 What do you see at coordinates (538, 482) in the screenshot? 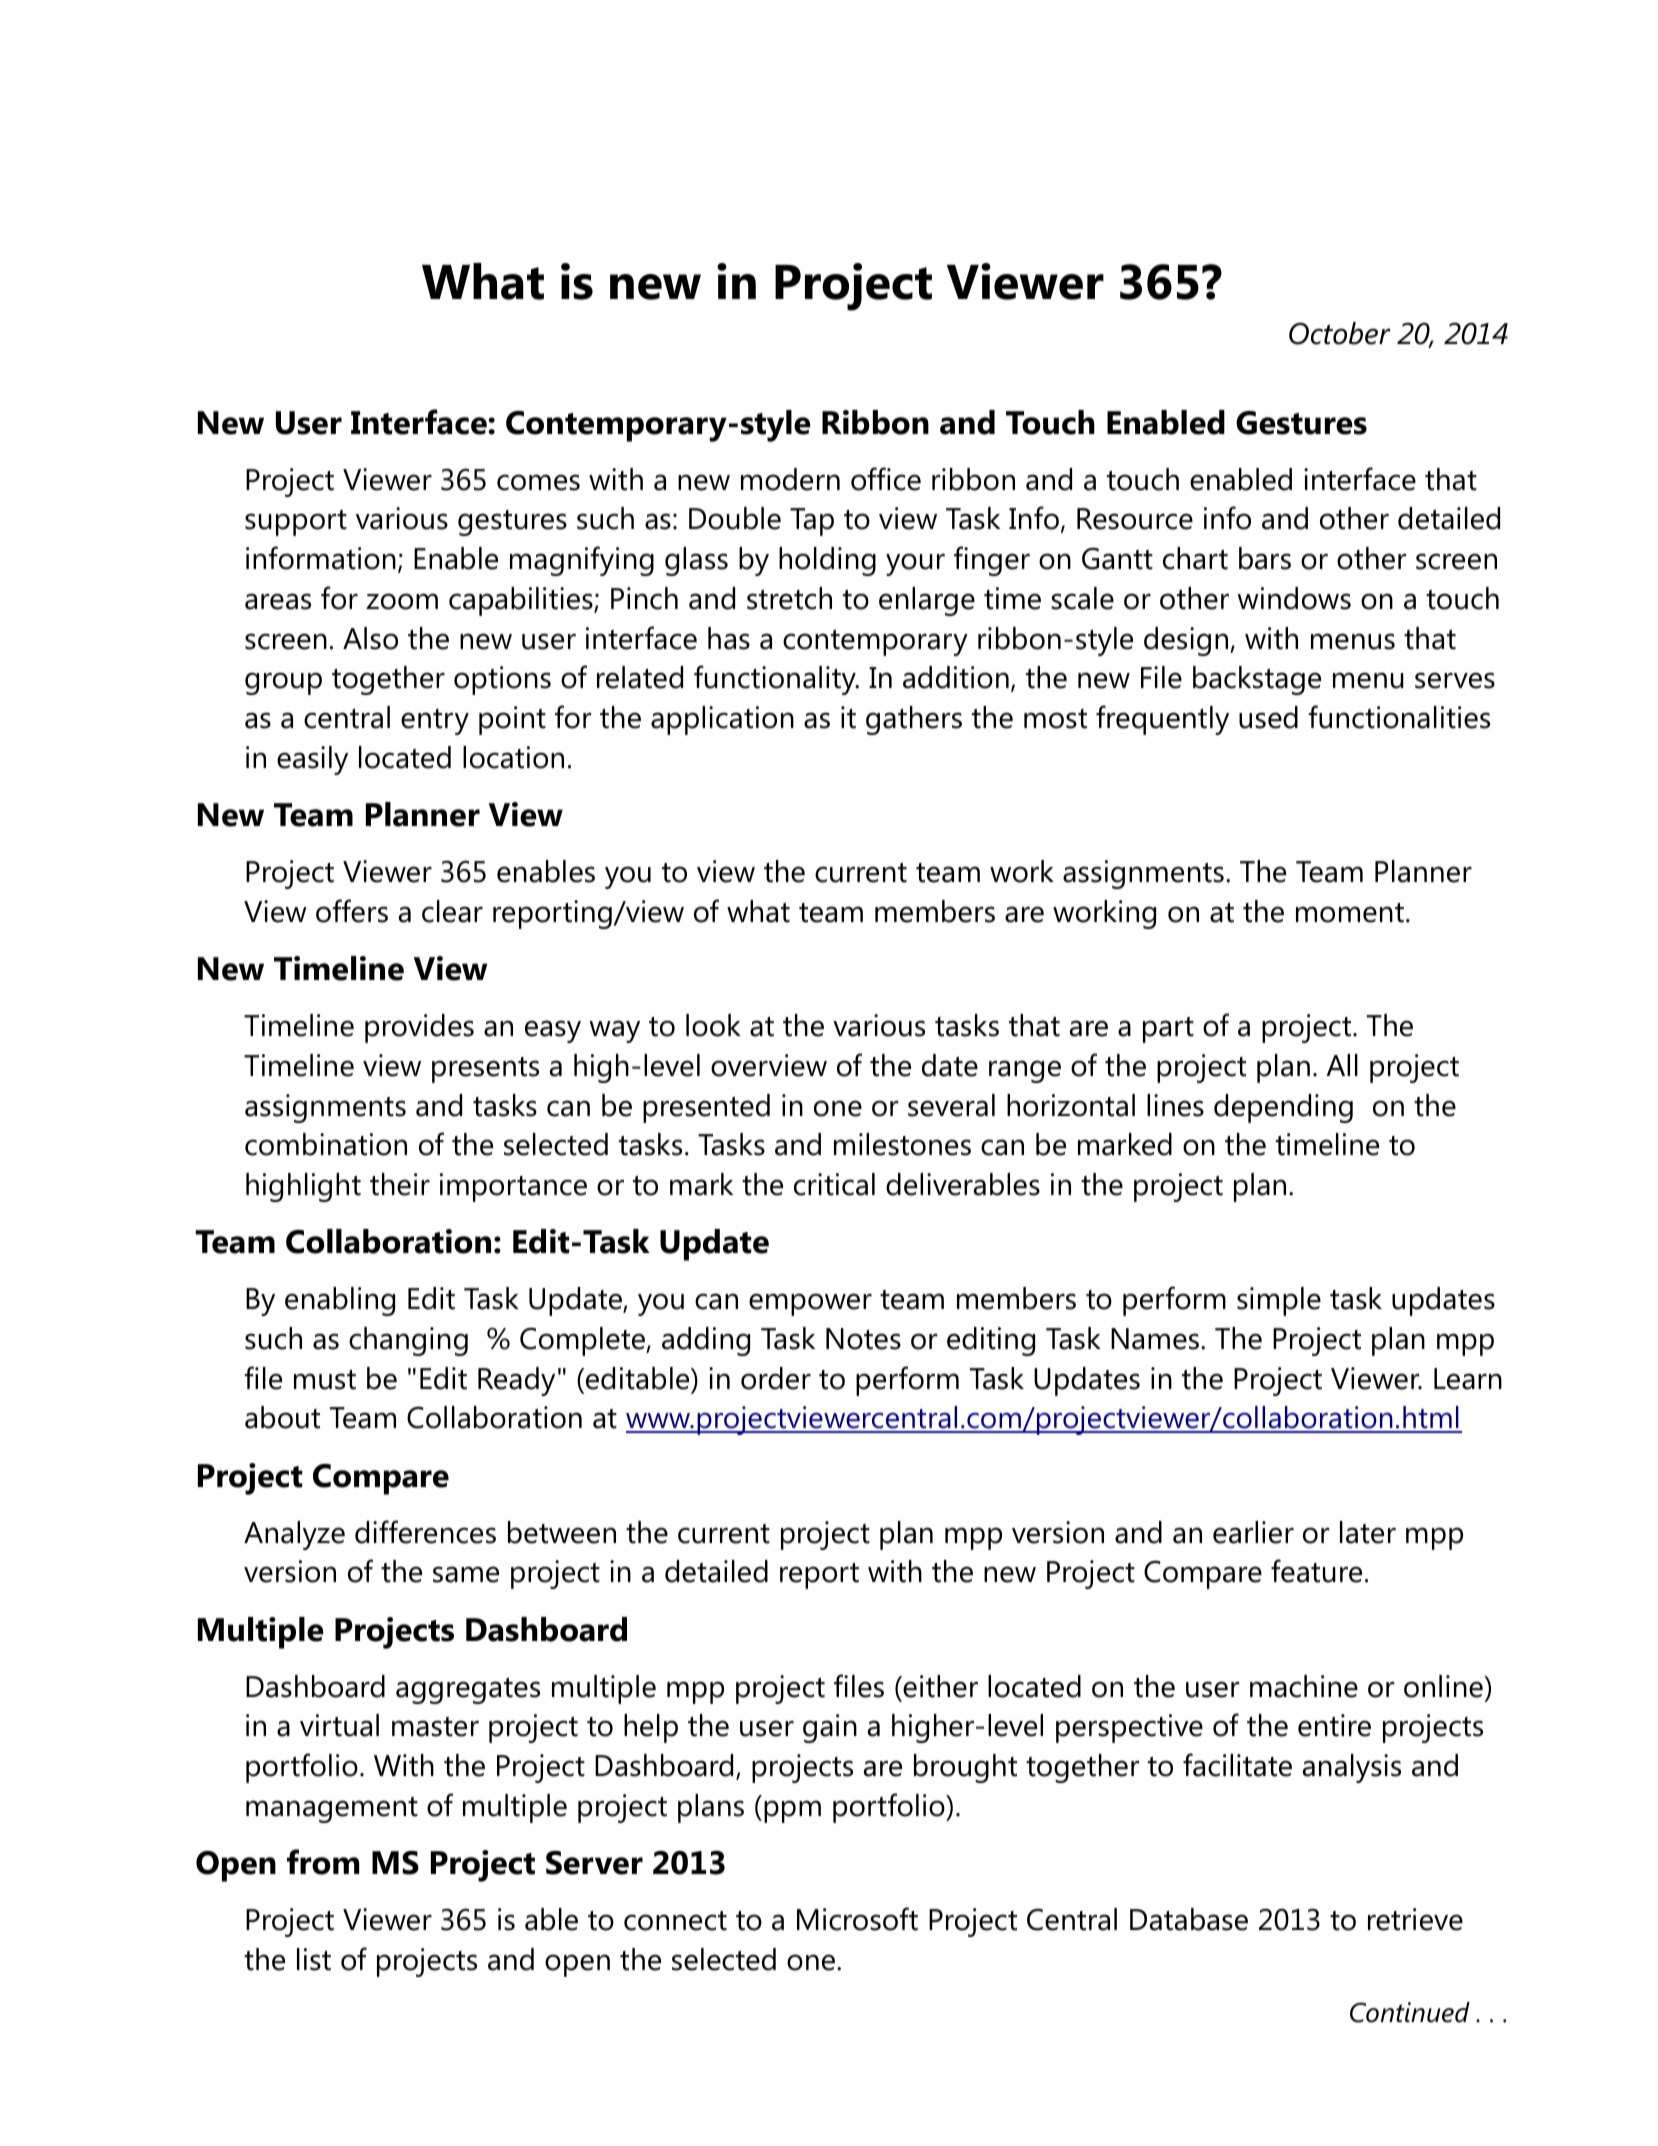
I see `comes` at bounding box center [538, 482].
